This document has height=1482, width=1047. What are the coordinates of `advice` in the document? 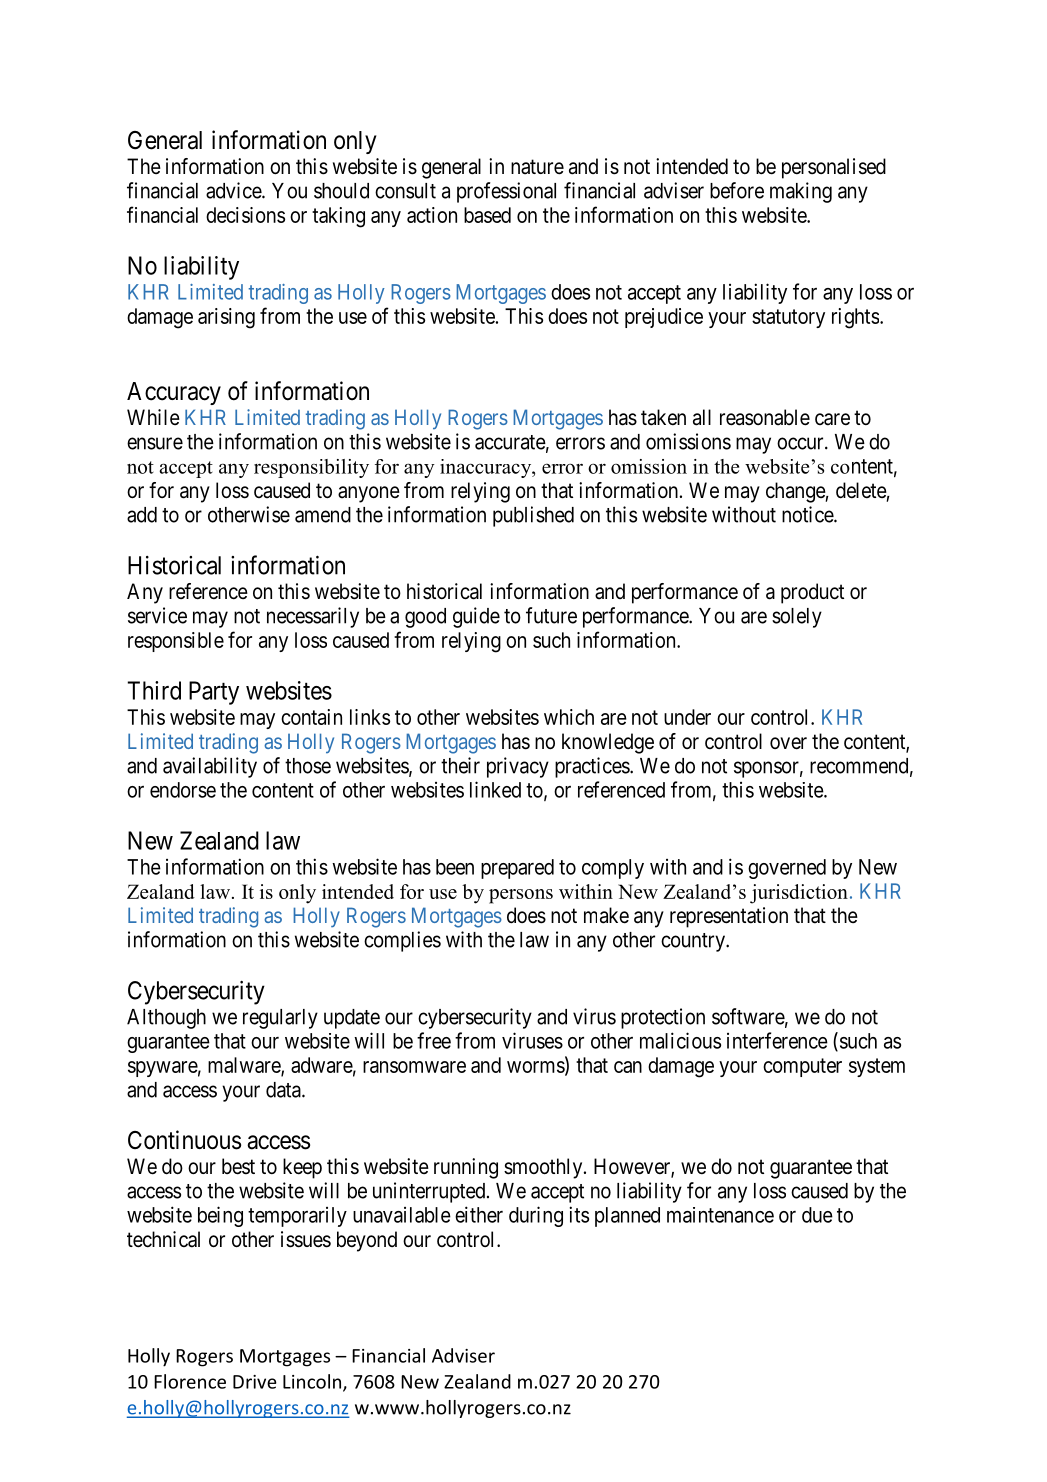 It's located at (234, 190).
